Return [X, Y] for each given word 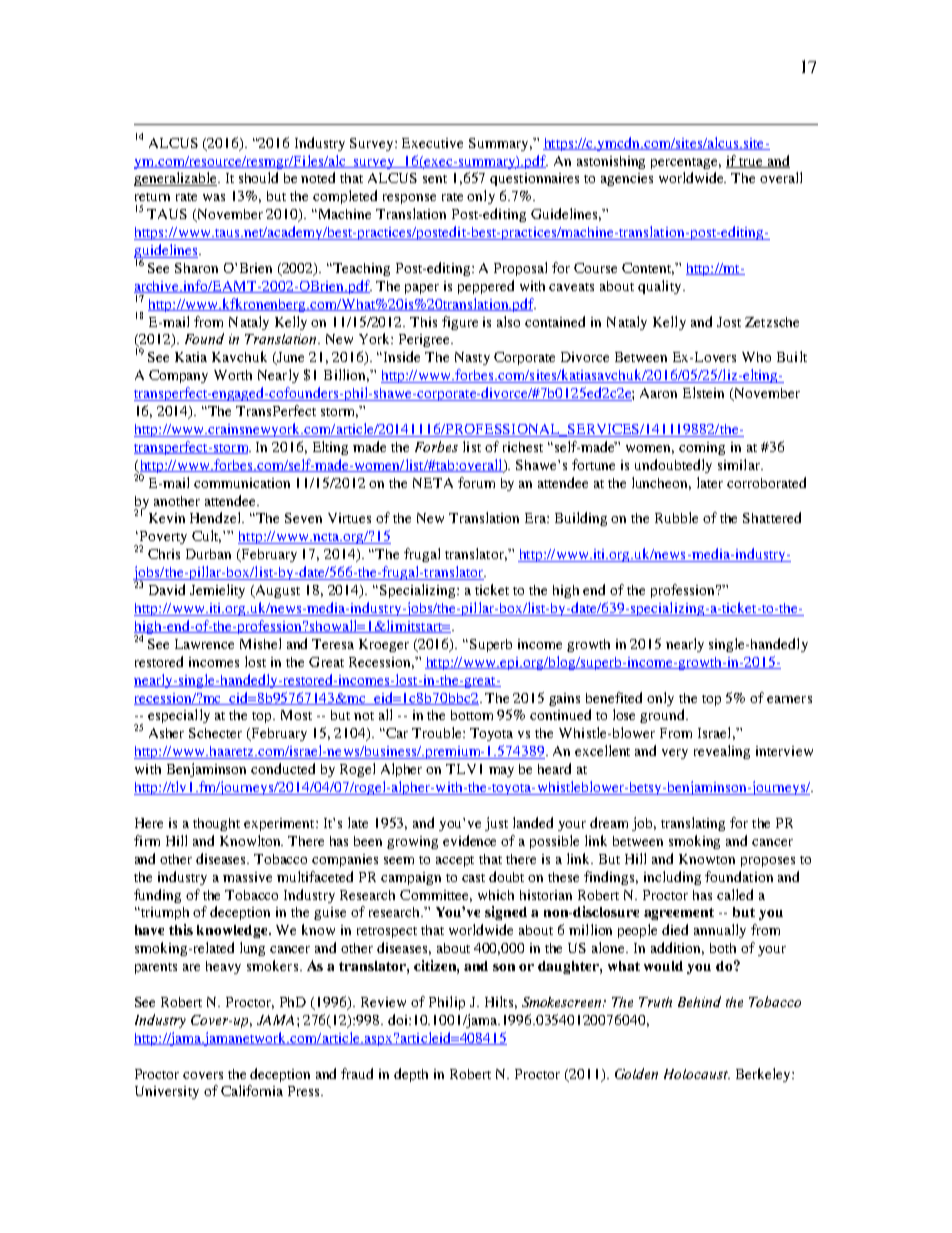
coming [702, 448]
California [252, 1090]
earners [789, 699]
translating [693, 824]
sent [435, 179]
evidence [469, 840]
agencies [627, 179]
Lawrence [204, 644]
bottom [472, 715]
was [214, 197]
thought [216, 824]
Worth [233, 375]
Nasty [472, 358]
